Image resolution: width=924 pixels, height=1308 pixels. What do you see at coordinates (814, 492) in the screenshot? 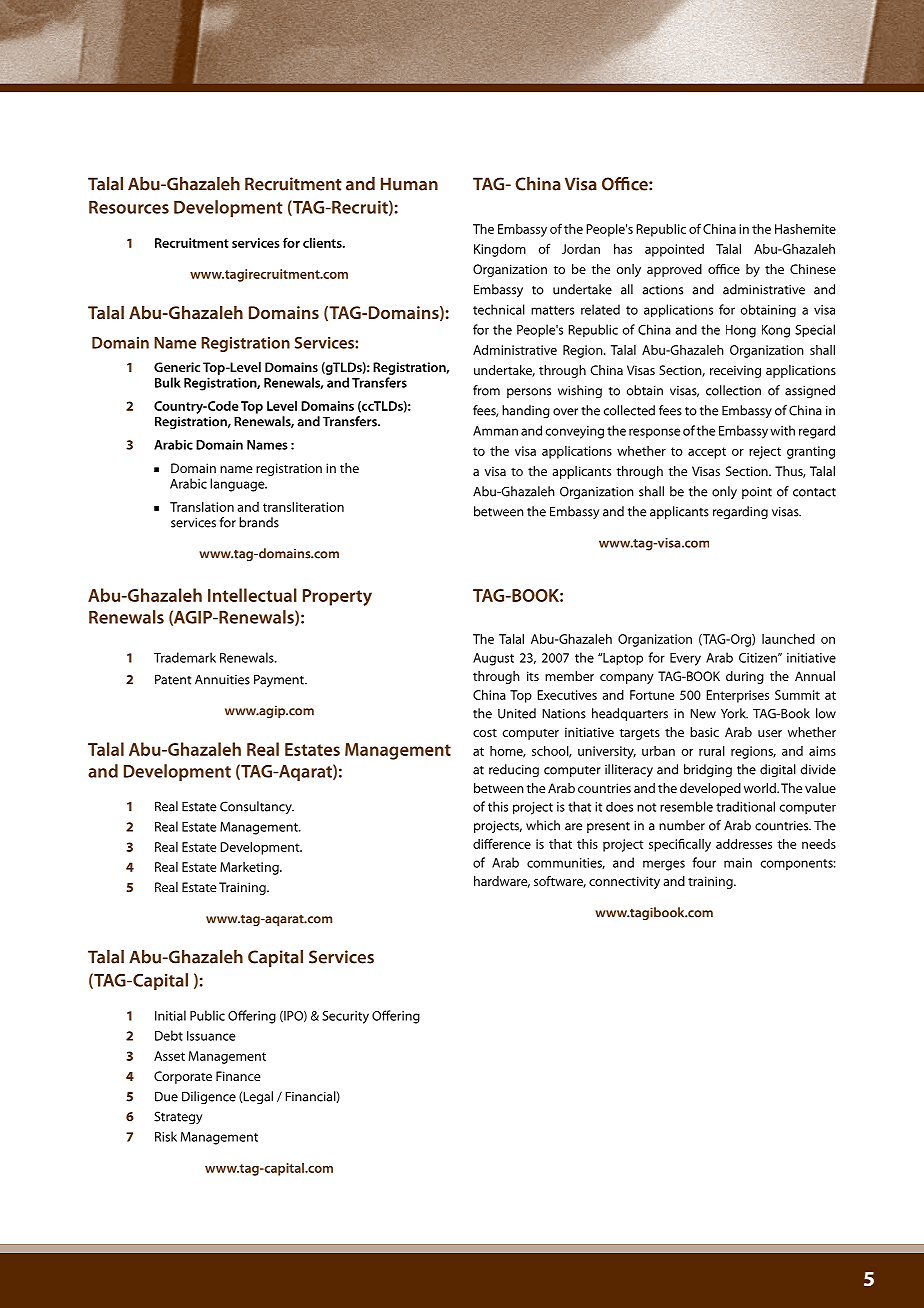
I see `contact` at bounding box center [814, 492].
